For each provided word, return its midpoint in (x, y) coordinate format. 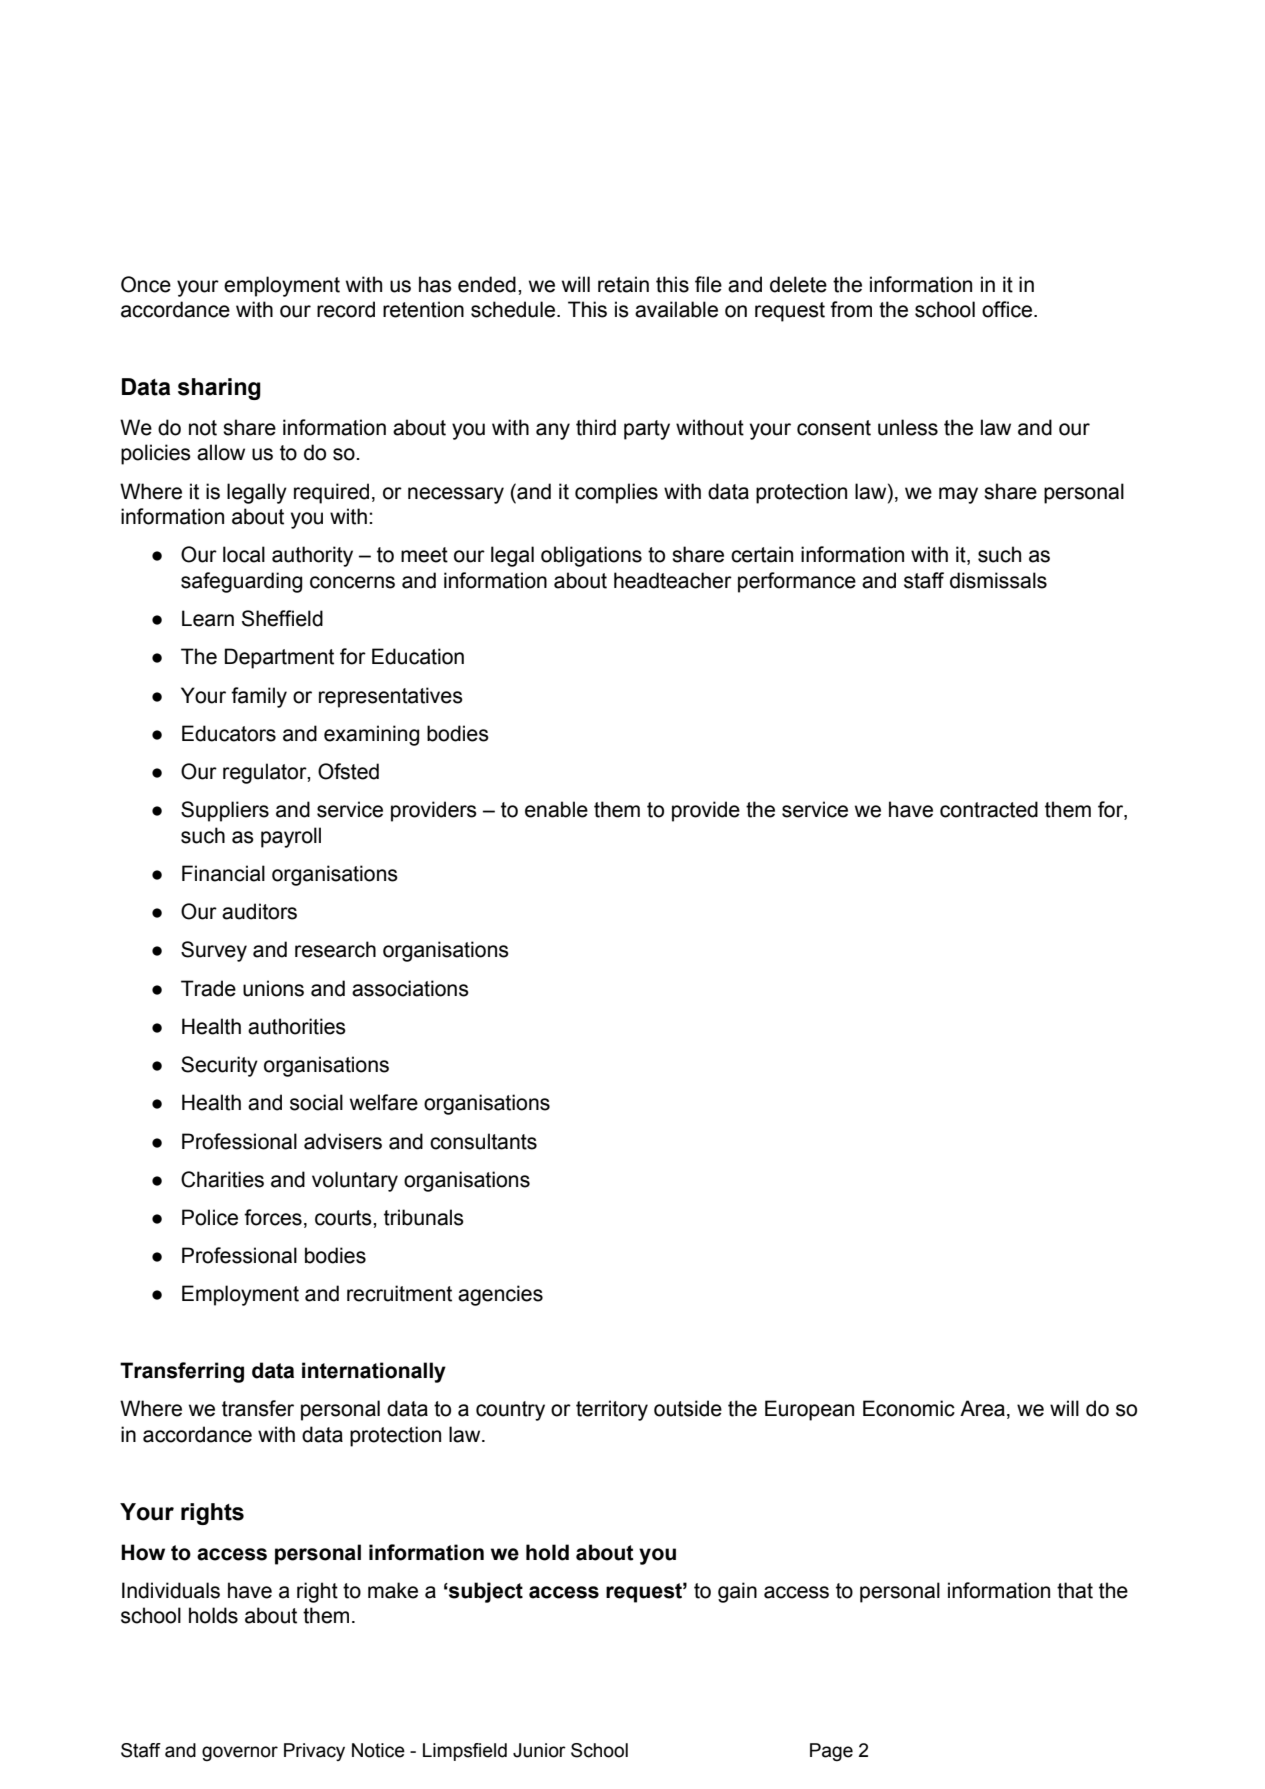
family (259, 697)
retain (623, 284)
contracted (989, 809)
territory (612, 1410)
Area (982, 1408)
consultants (483, 1141)
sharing (219, 389)
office (1007, 309)
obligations (591, 556)
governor (240, 1753)
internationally (374, 1372)
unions (273, 988)
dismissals (998, 580)
